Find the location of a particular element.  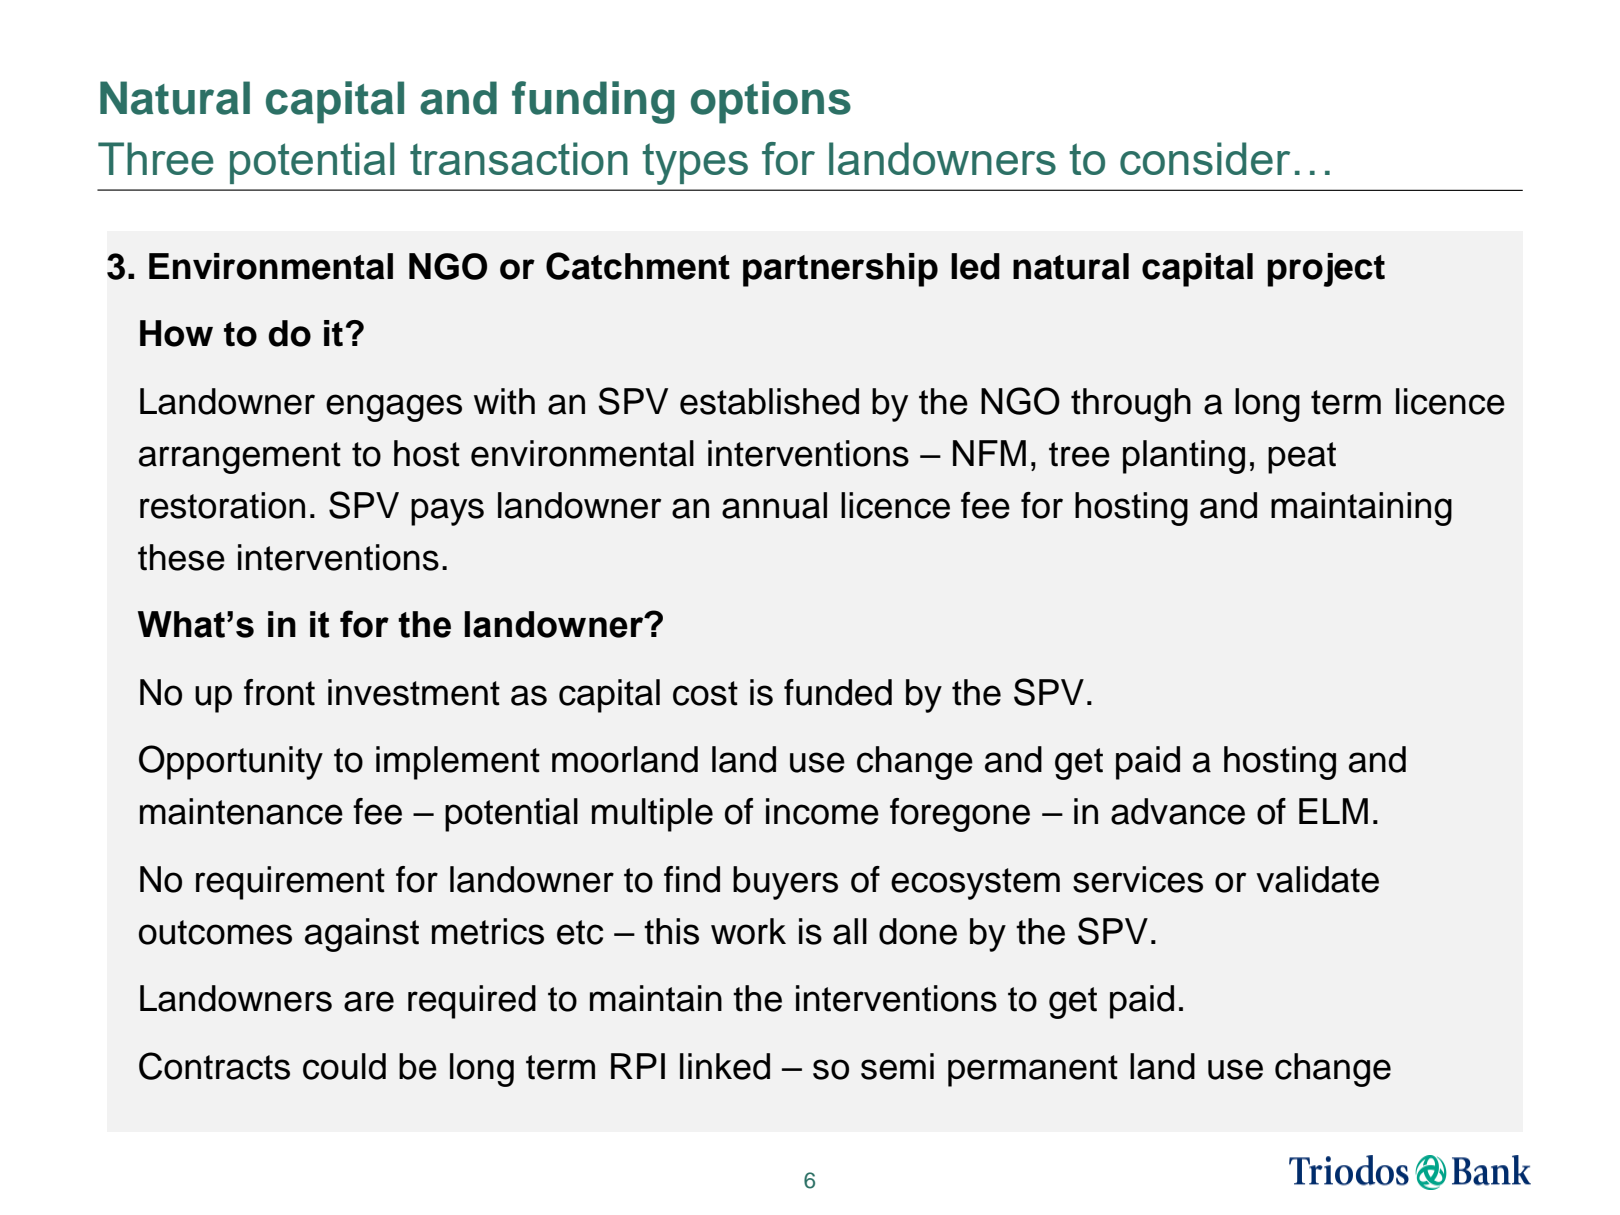

advance is located at coordinates (1178, 811).
